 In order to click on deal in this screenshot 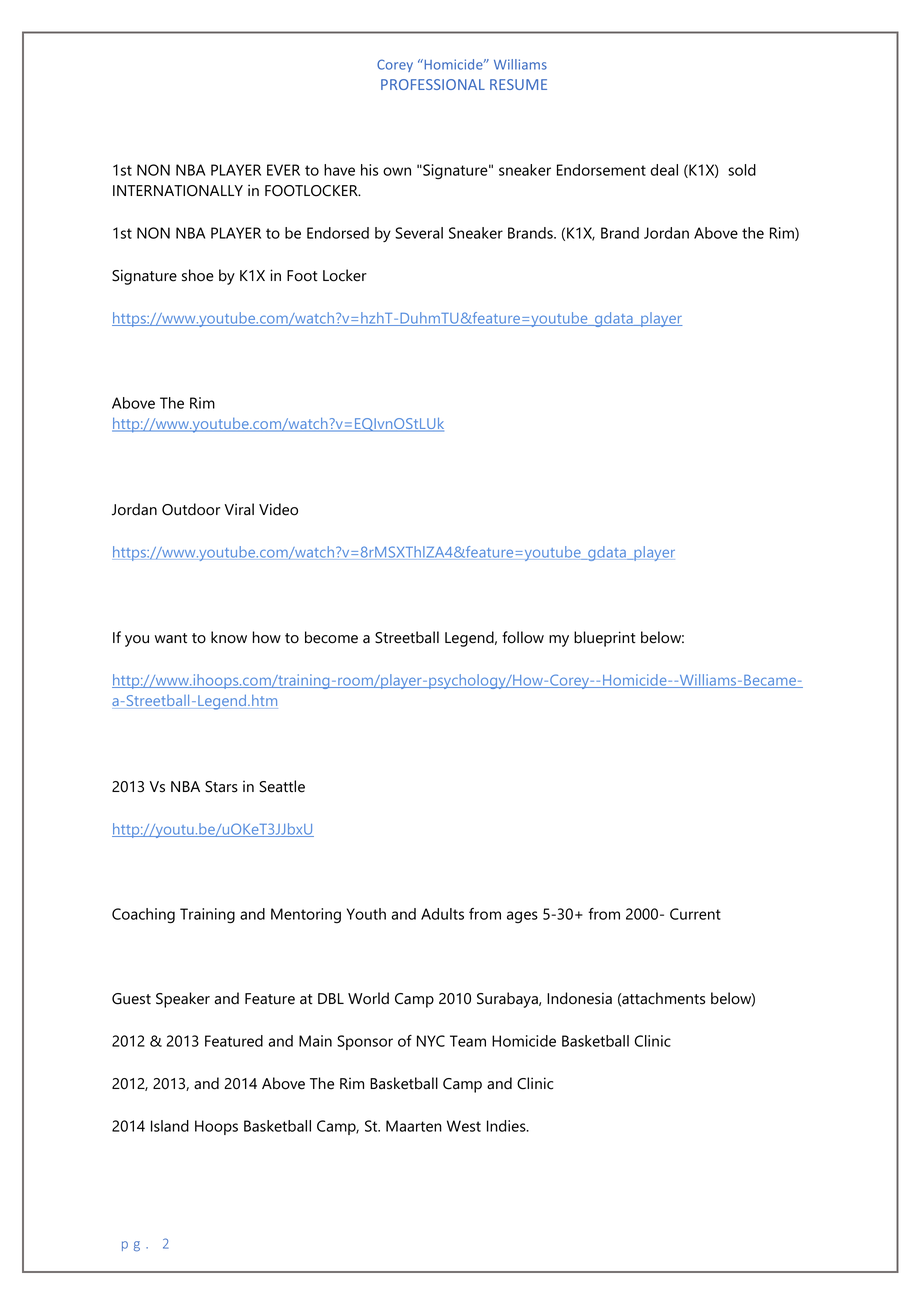, I will do `click(664, 170)`.
